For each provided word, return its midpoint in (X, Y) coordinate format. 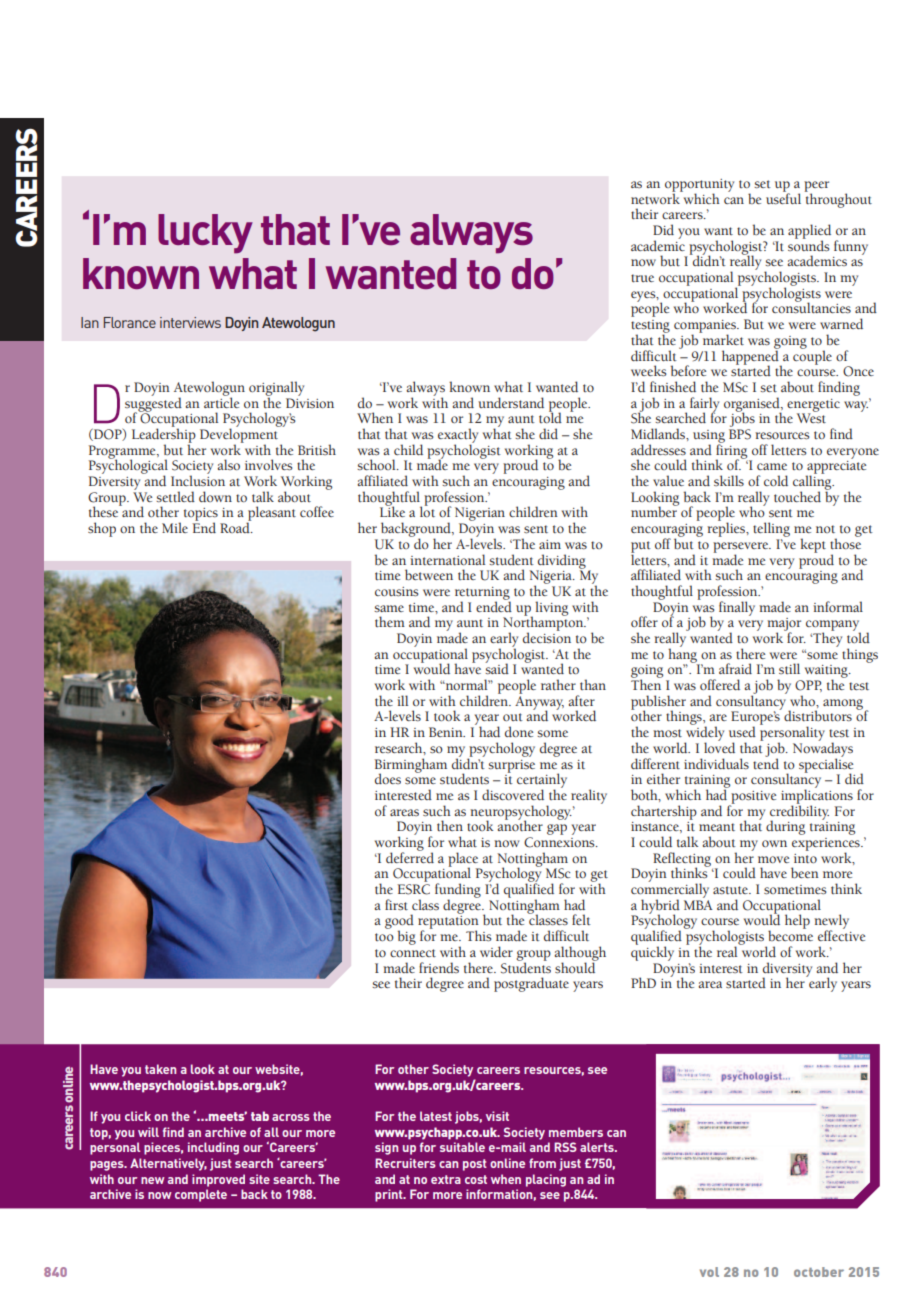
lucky (205, 234)
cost (476, 1179)
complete (201, 1195)
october (819, 1272)
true (642, 278)
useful (783, 197)
